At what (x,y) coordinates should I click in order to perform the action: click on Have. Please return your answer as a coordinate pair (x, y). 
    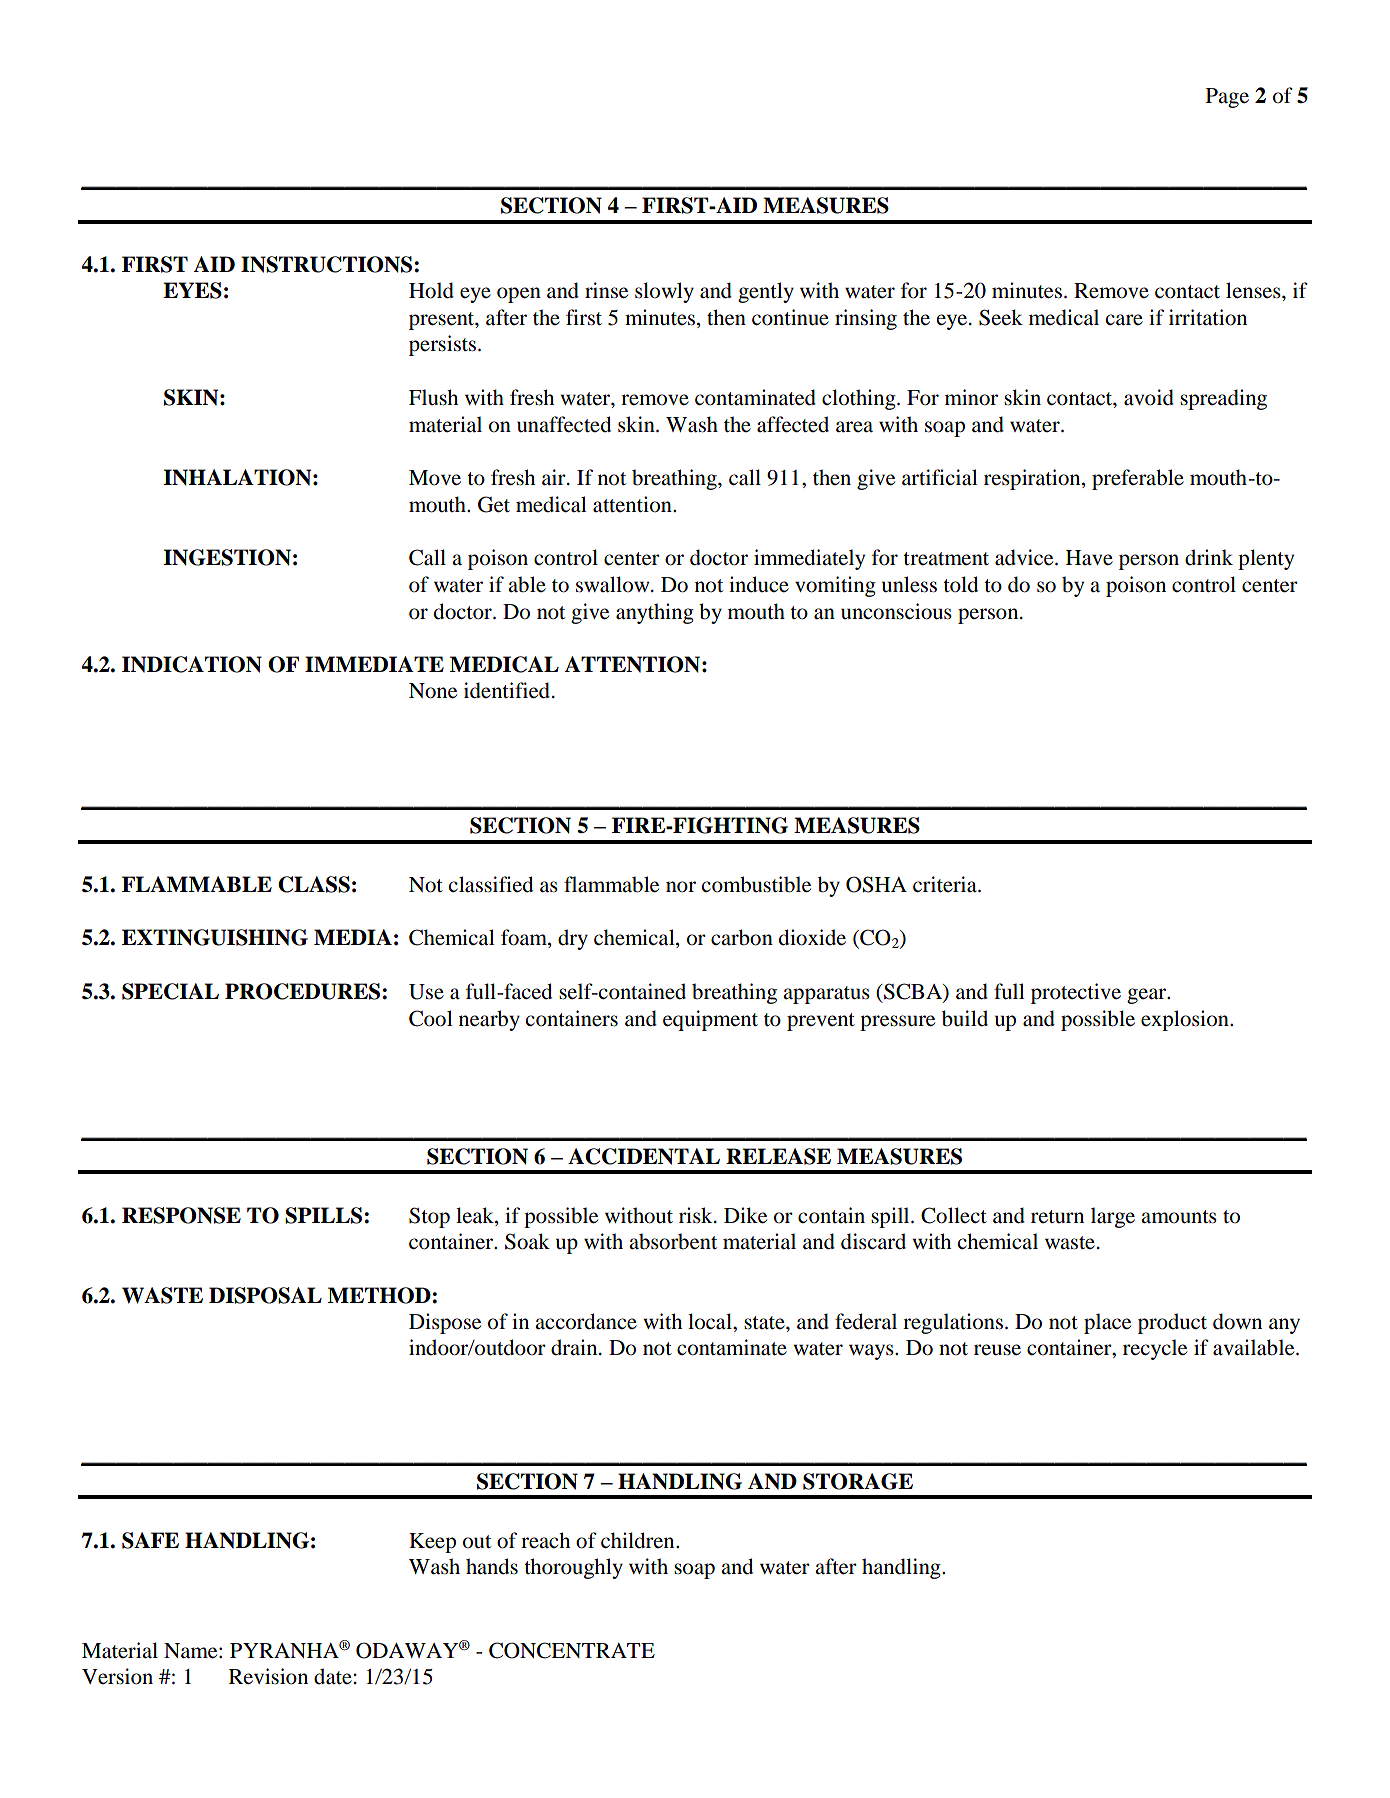
    Looking at the image, I should click on (1089, 558).
